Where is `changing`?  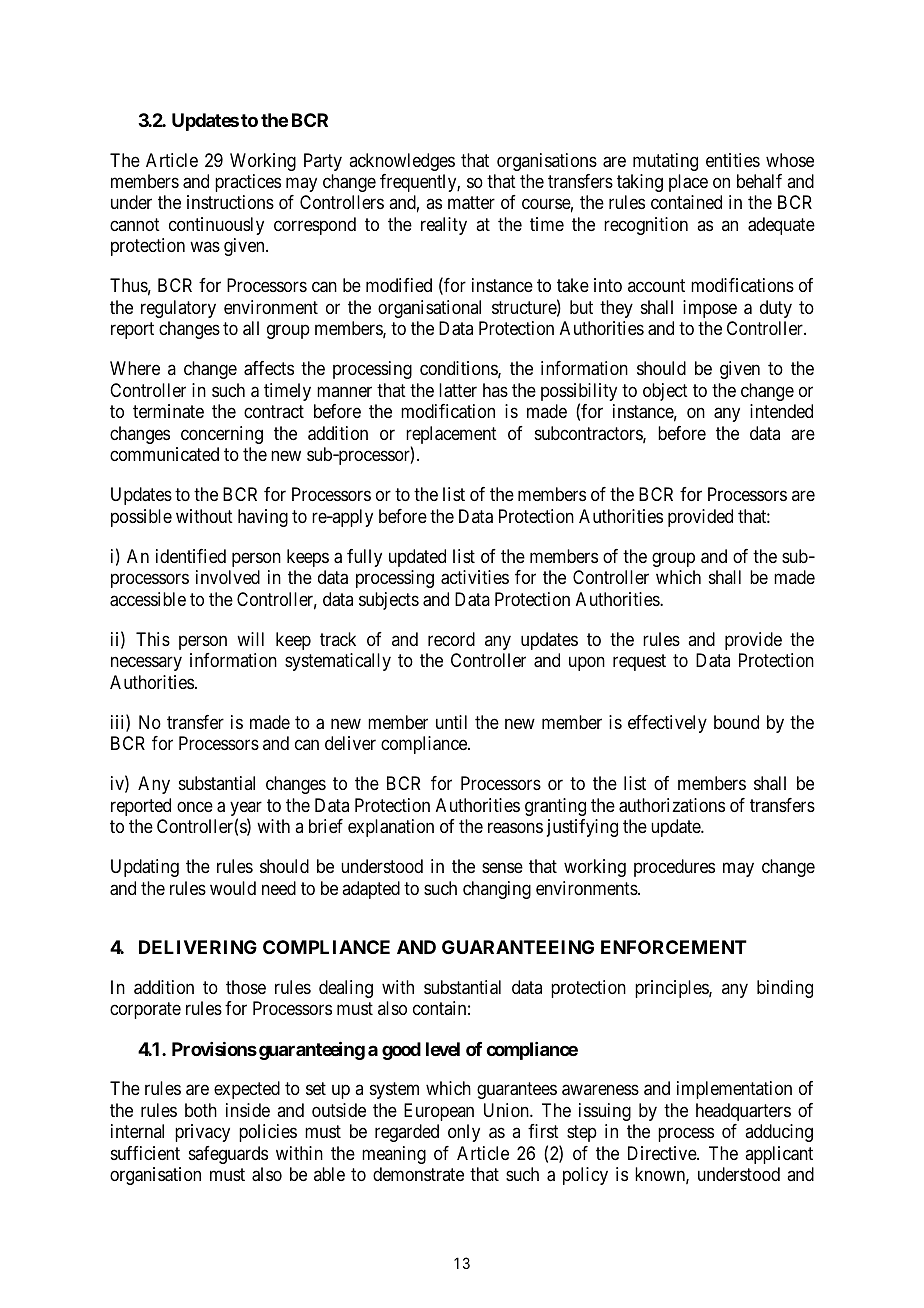
changing is located at coordinates (497, 890).
